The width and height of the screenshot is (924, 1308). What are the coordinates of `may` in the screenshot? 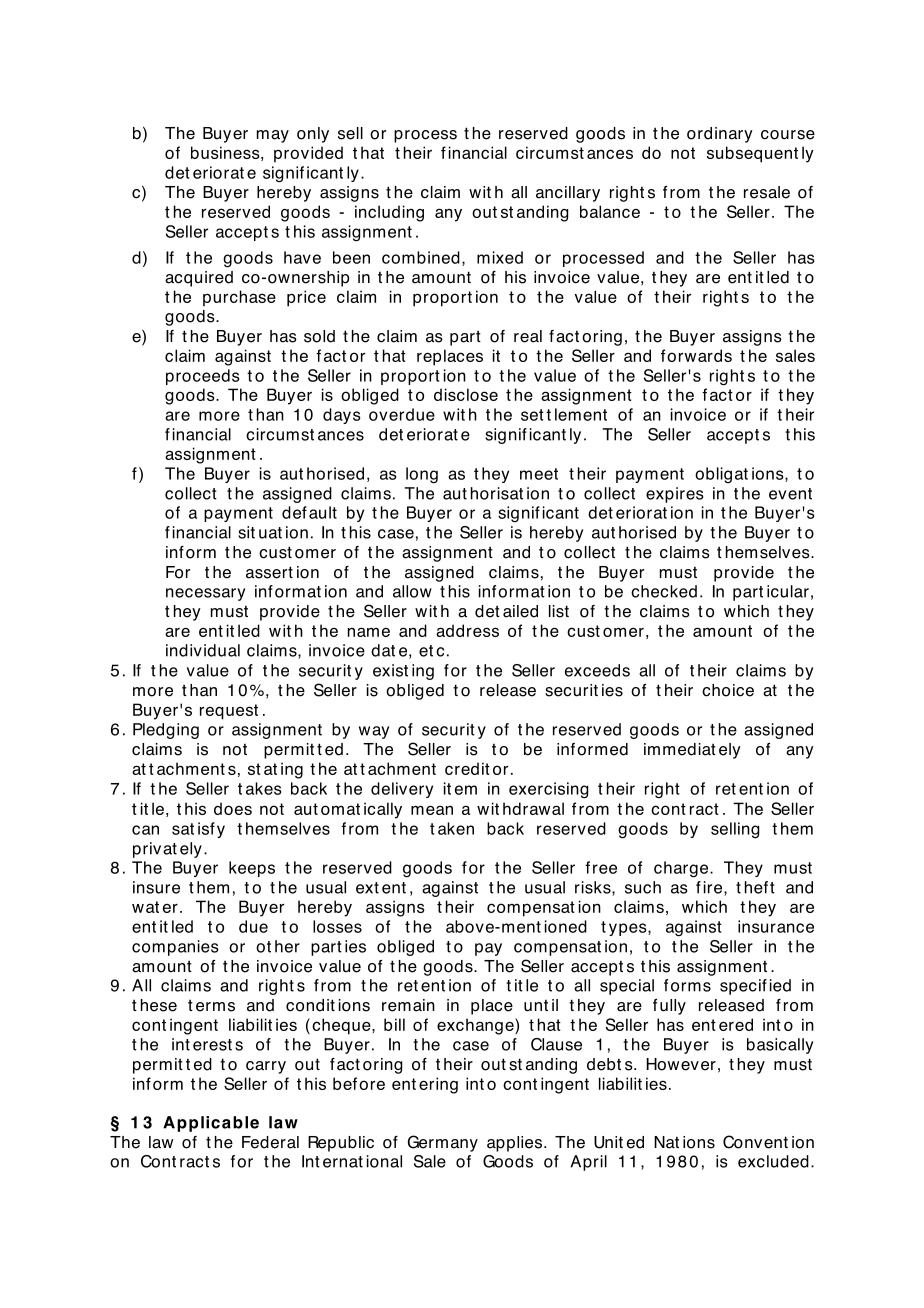 It's located at (273, 136).
